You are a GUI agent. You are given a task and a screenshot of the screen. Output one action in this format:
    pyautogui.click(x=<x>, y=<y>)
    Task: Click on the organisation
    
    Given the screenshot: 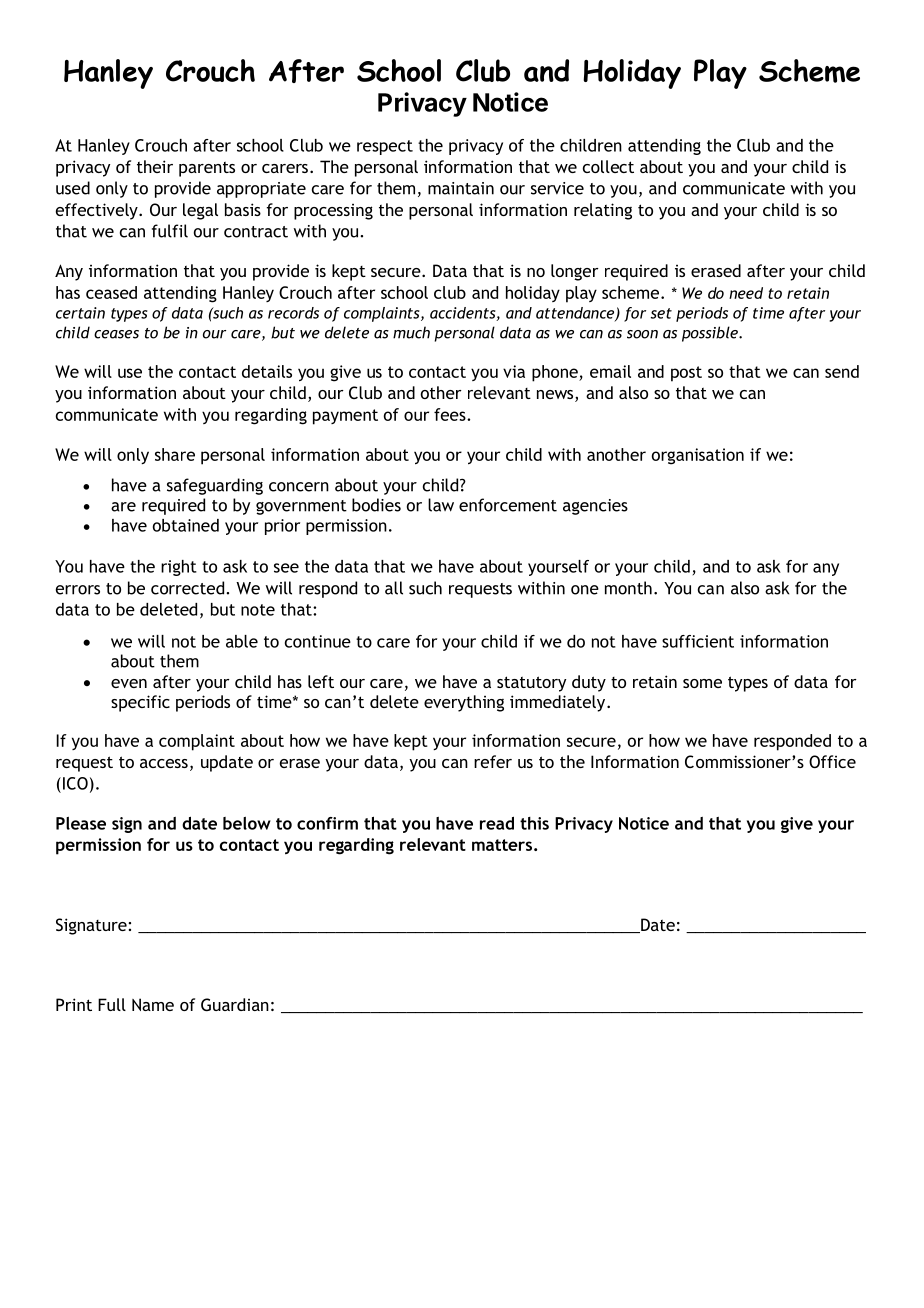 What is the action you would take?
    pyautogui.click(x=698, y=456)
